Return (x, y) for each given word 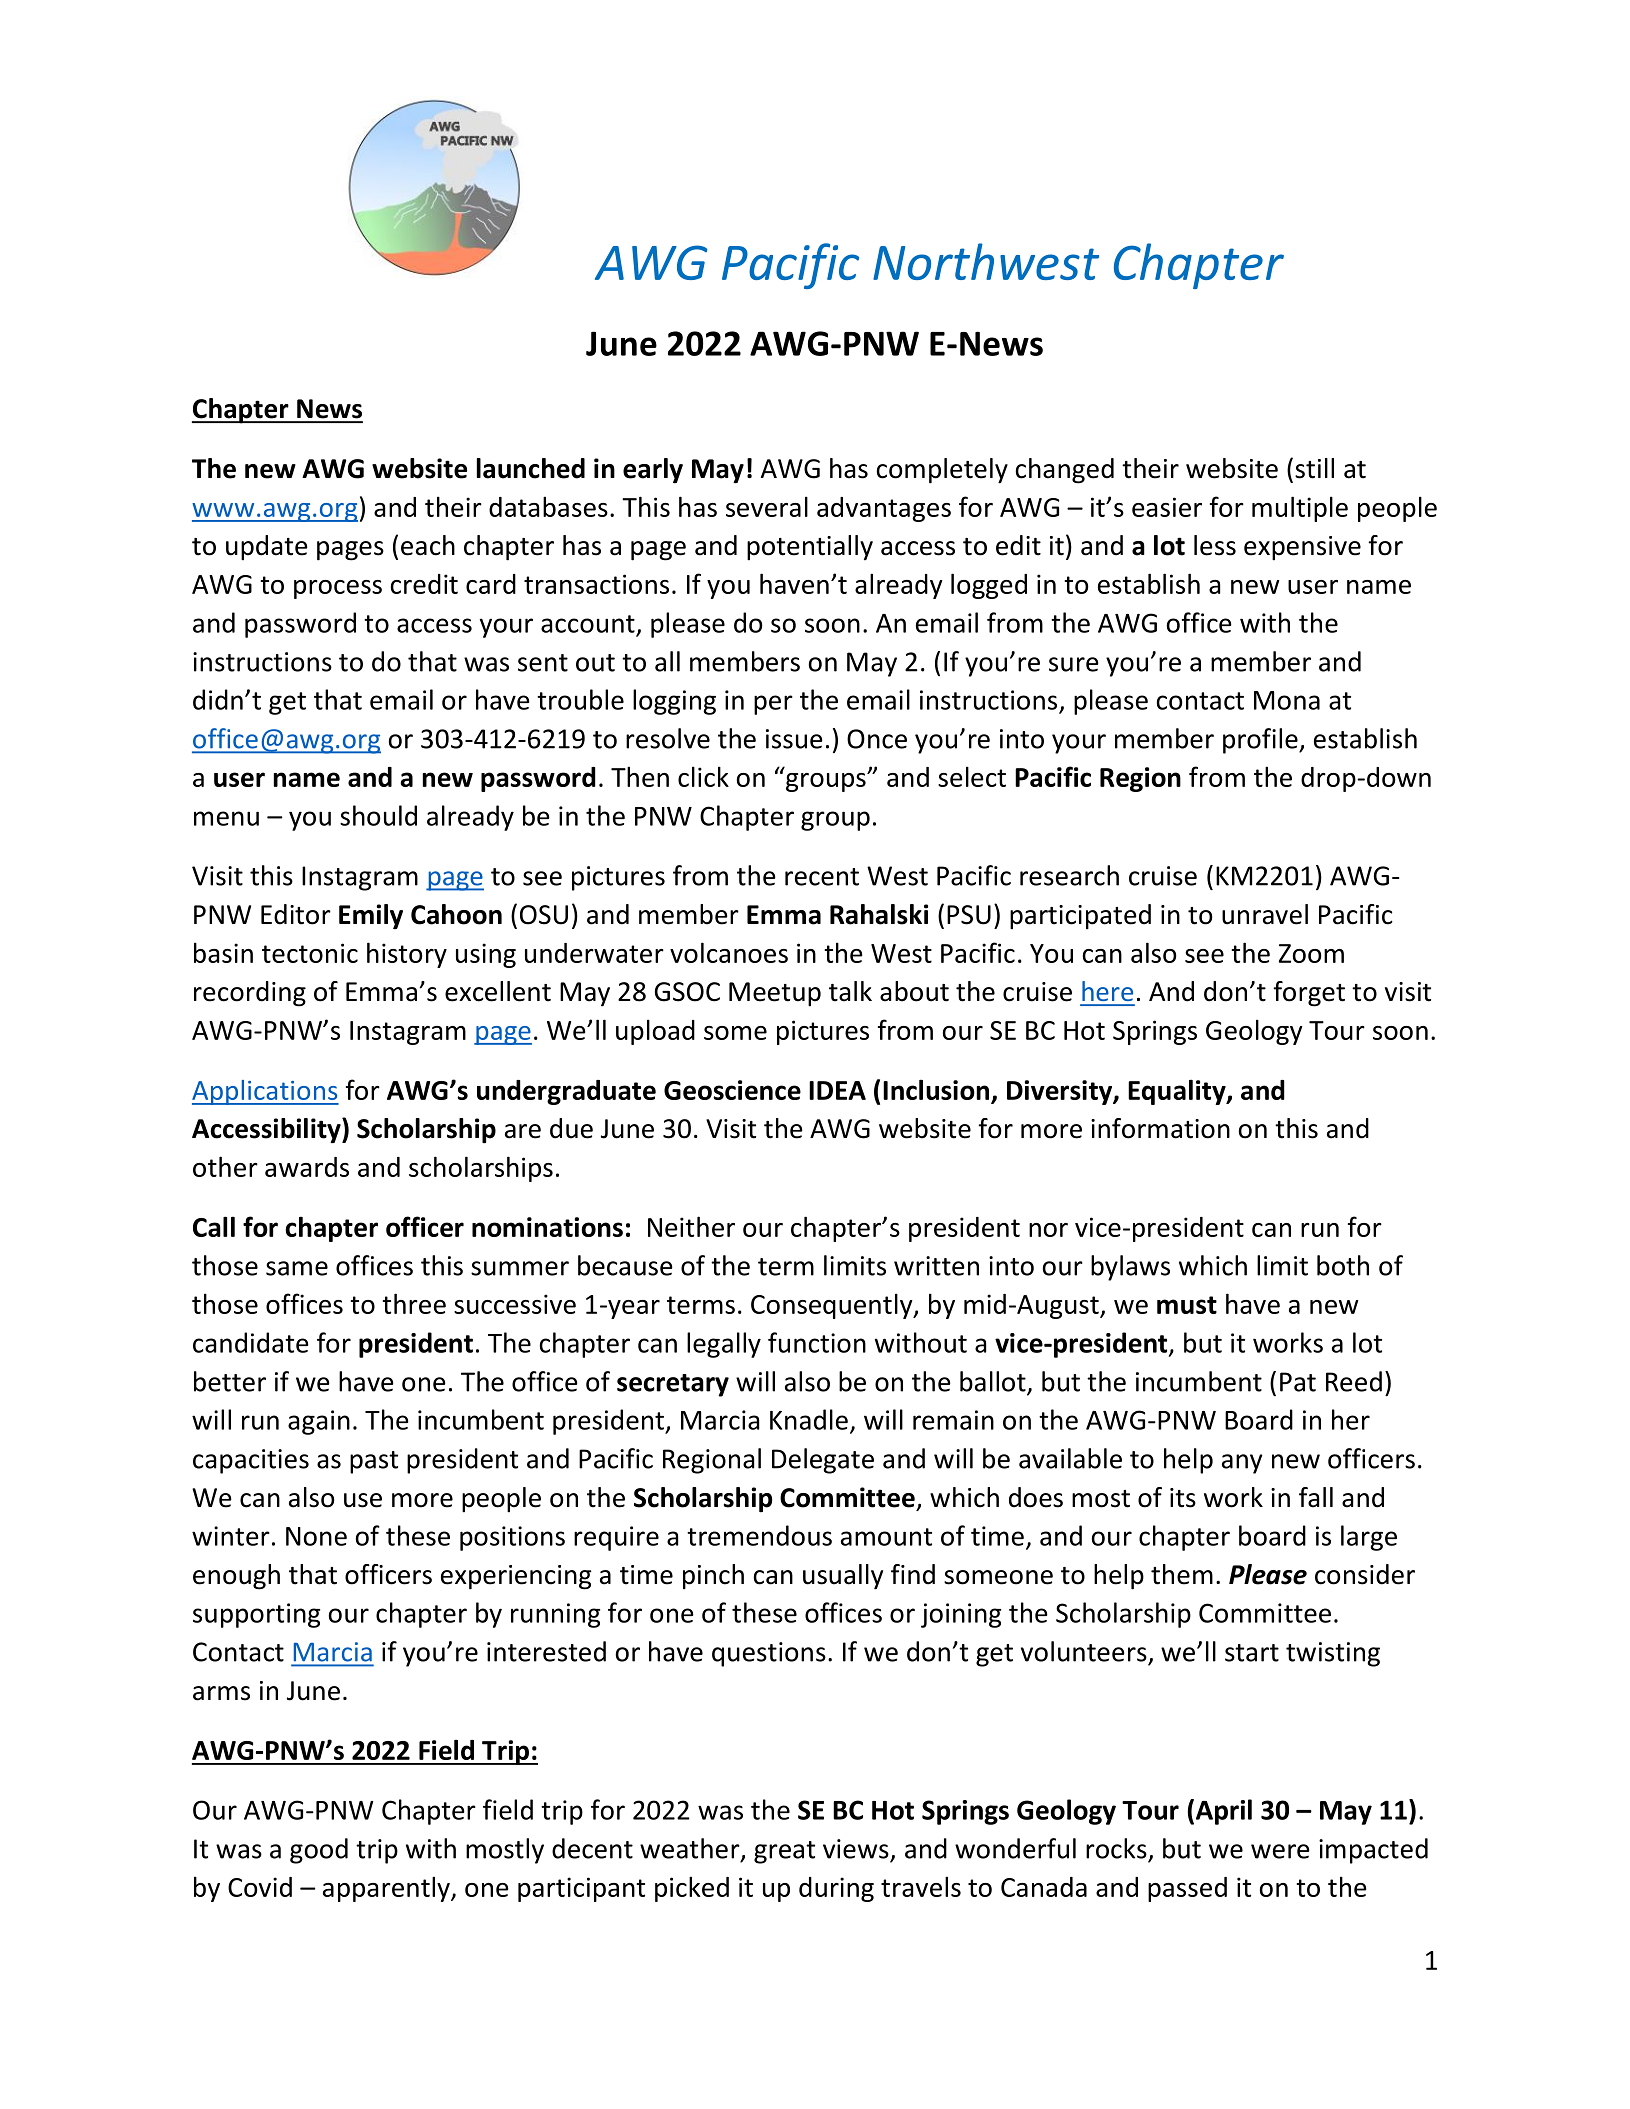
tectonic (310, 953)
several (767, 506)
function (817, 1342)
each (428, 545)
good (319, 1851)
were (1280, 1851)
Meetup (775, 994)
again (319, 1422)
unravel (1265, 914)
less (1215, 545)
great (784, 1852)
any (1242, 1464)
